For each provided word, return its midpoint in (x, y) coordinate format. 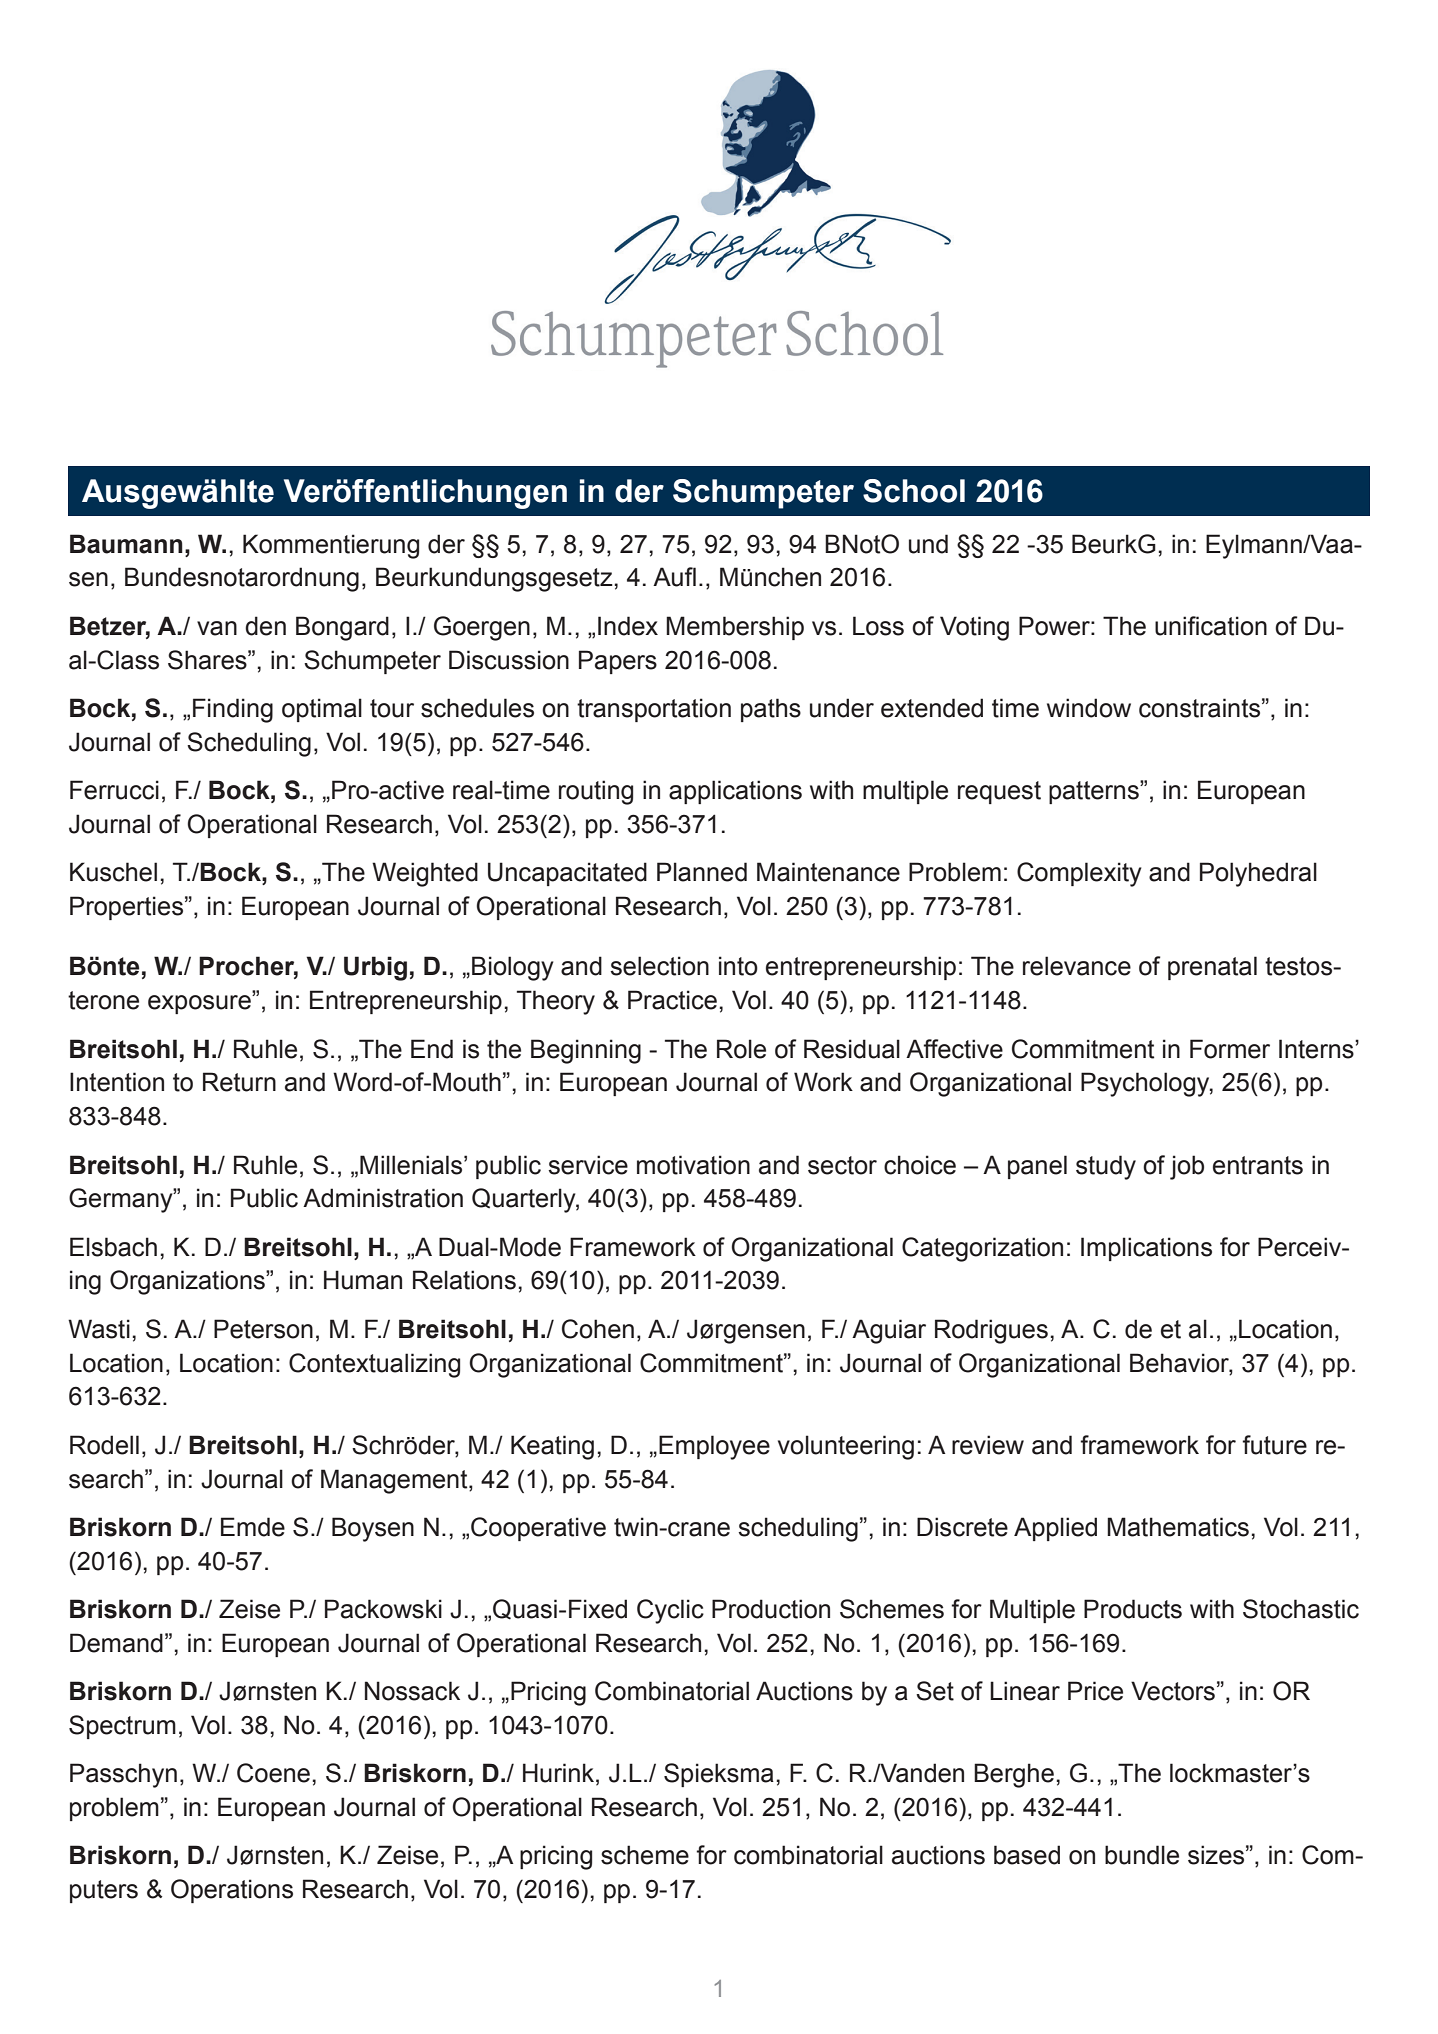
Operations (232, 1891)
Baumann (126, 544)
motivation (693, 1165)
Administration (383, 1198)
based (1027, 1855)
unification (1211, 626)
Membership (735, 628)
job (1187, 1167)
